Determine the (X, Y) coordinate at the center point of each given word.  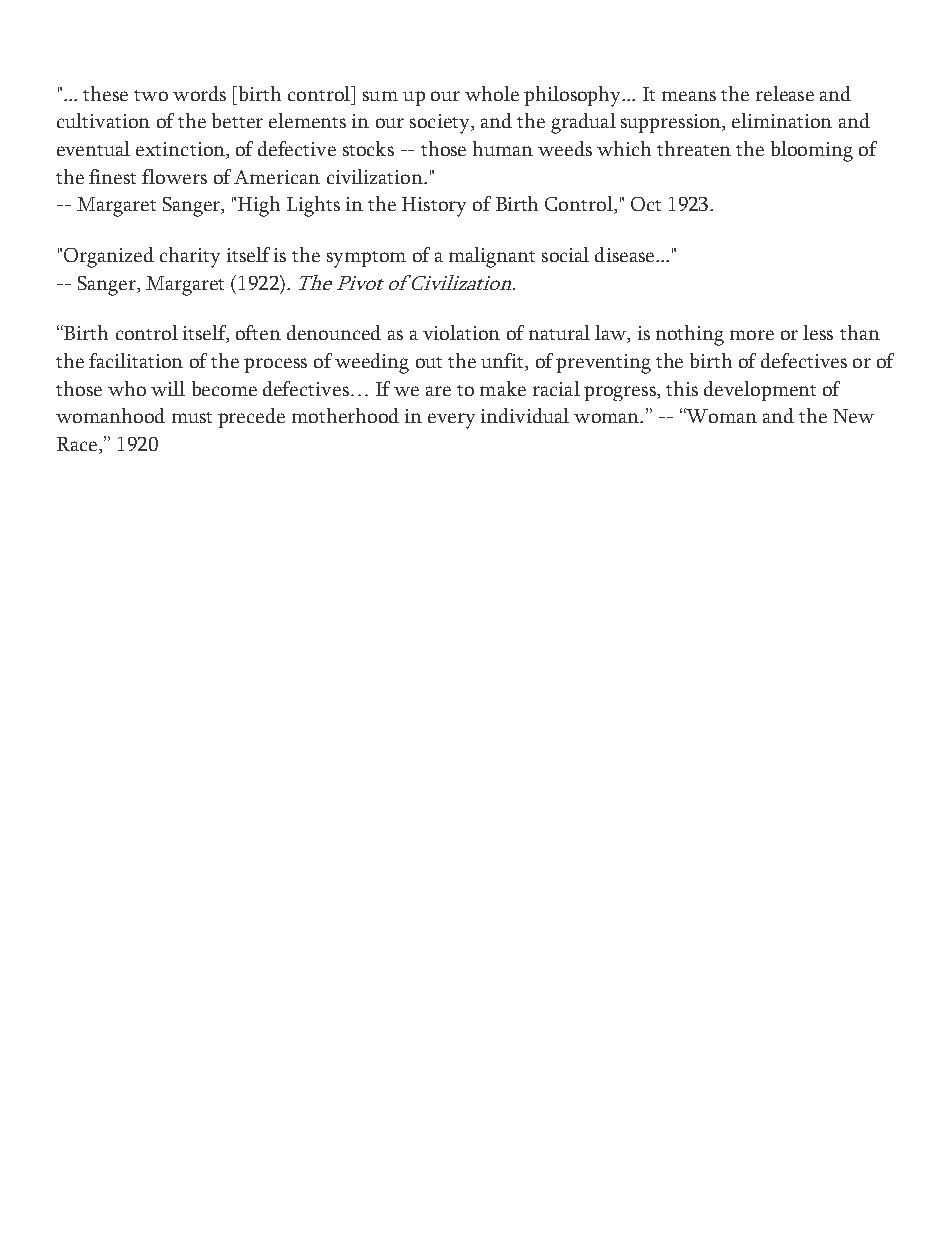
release (785, 93)
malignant (492, 257)
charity (190, 257)
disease (626, 254)
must (192, 417)
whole (492, 93)
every (451, 421)
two (151, 95)
